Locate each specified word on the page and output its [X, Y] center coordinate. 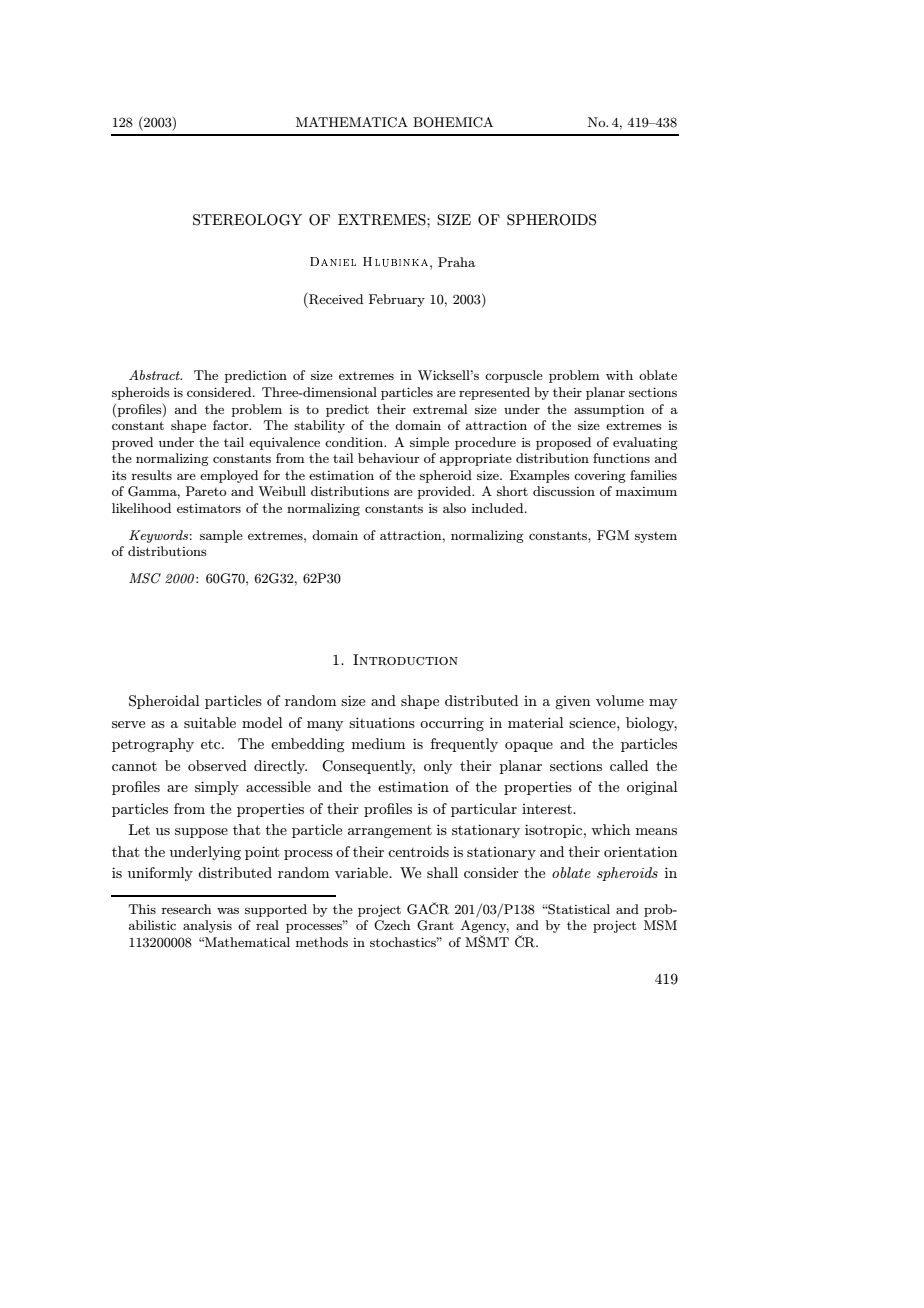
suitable [210, 722]
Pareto [206, 491]
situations [382, 722]
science [593, 722]
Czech [392, 925]
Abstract [155, 375]
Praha [456, 262]
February [397, 300]
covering [600, 477]
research [186, 909]
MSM [660, 925]
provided [446, 492]
